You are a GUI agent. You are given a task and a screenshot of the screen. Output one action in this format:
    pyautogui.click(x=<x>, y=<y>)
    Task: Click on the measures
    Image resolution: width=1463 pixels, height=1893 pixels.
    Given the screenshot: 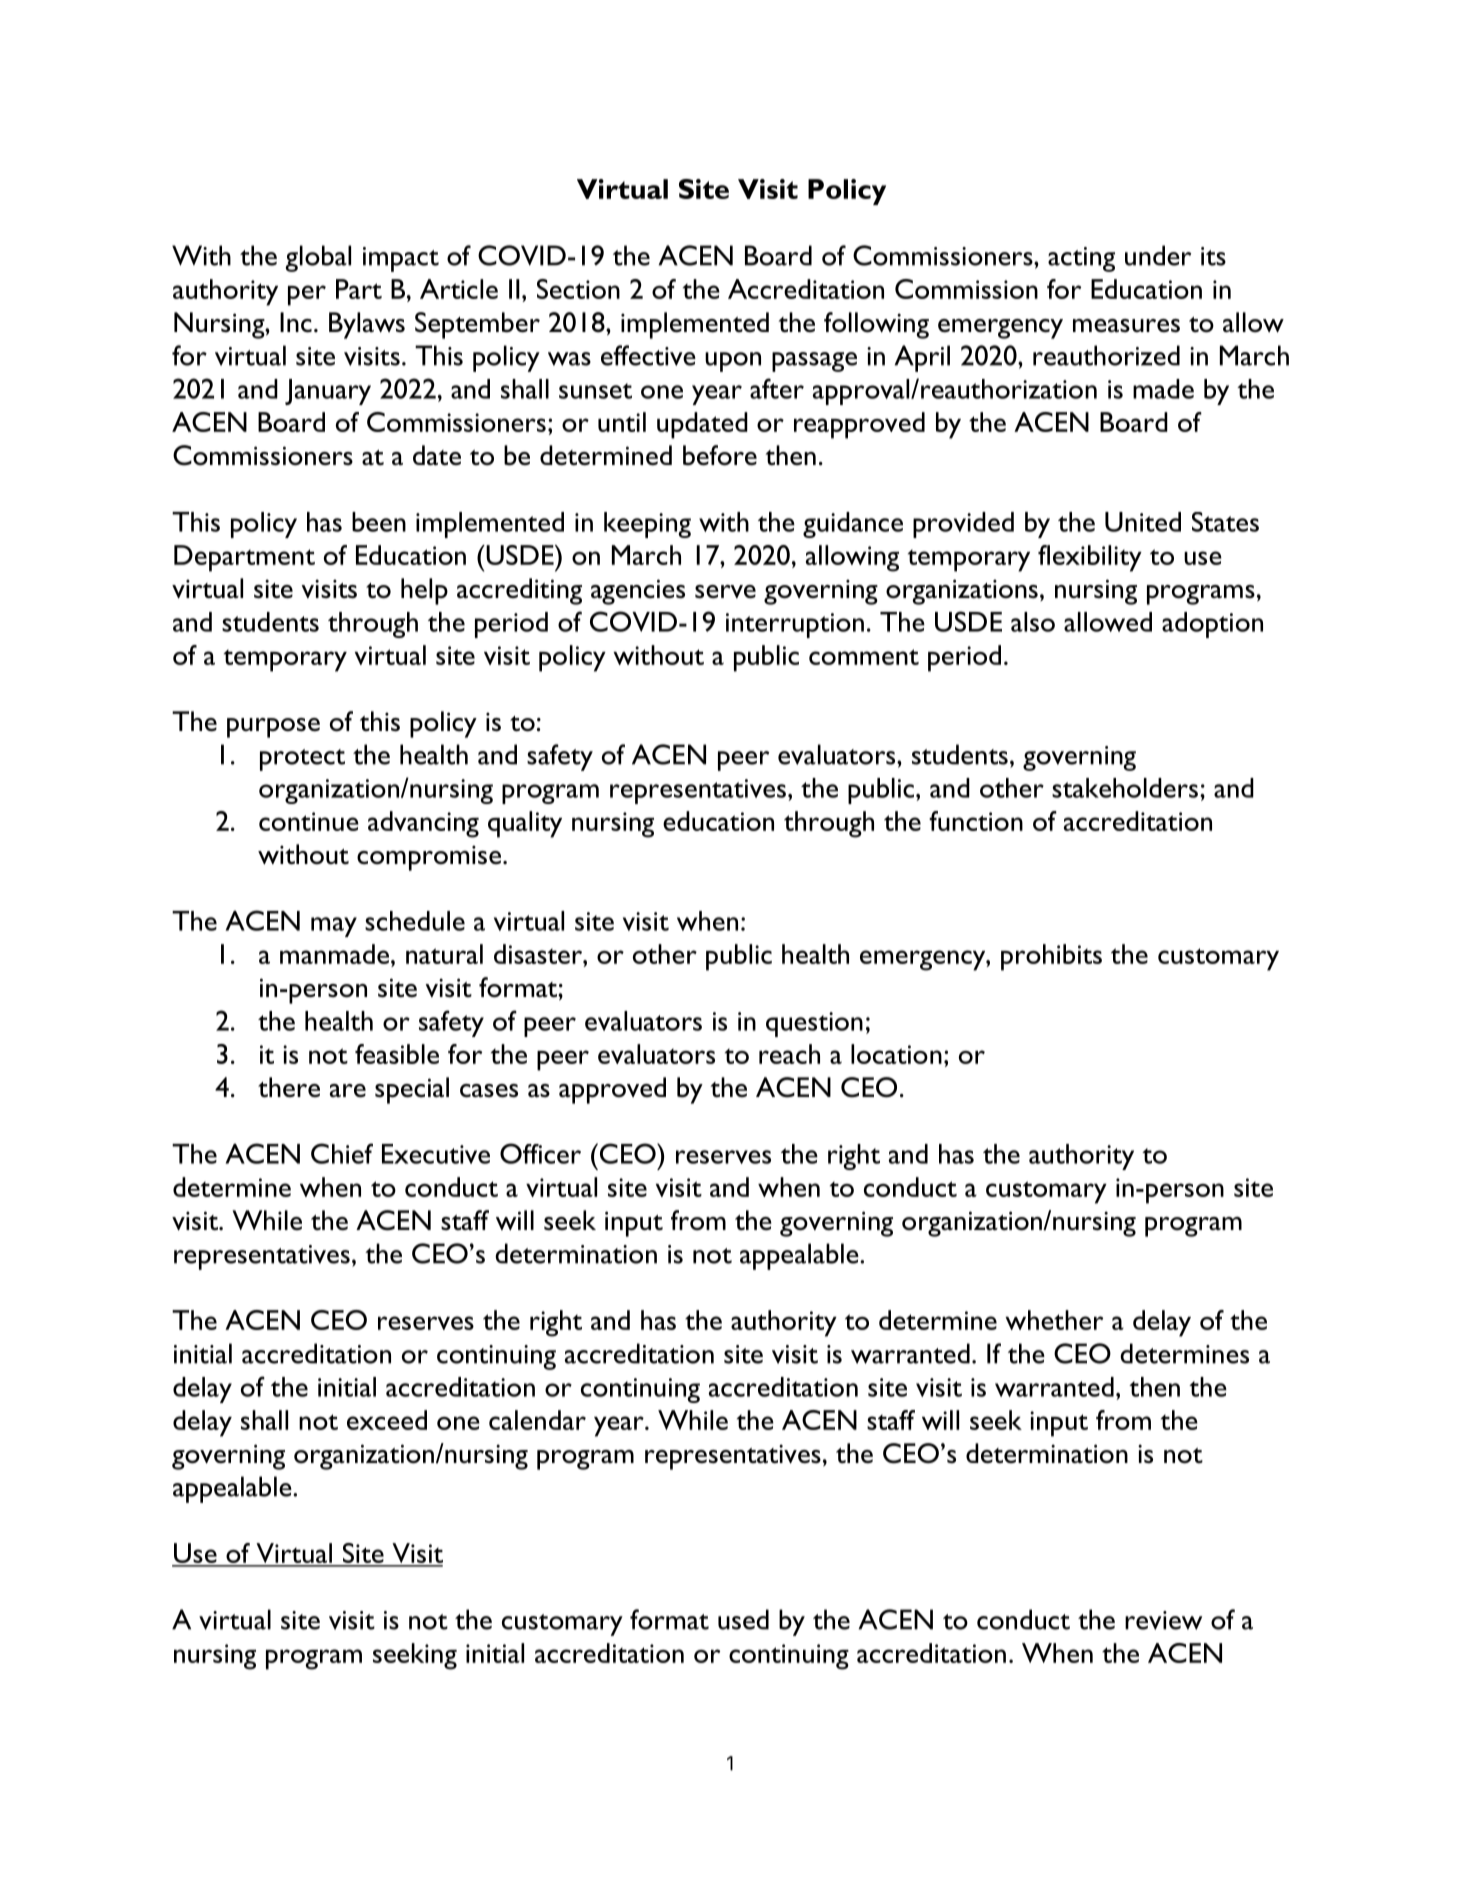 What is the action you would take?
    pyautogui.click(x=1126, y=326)
